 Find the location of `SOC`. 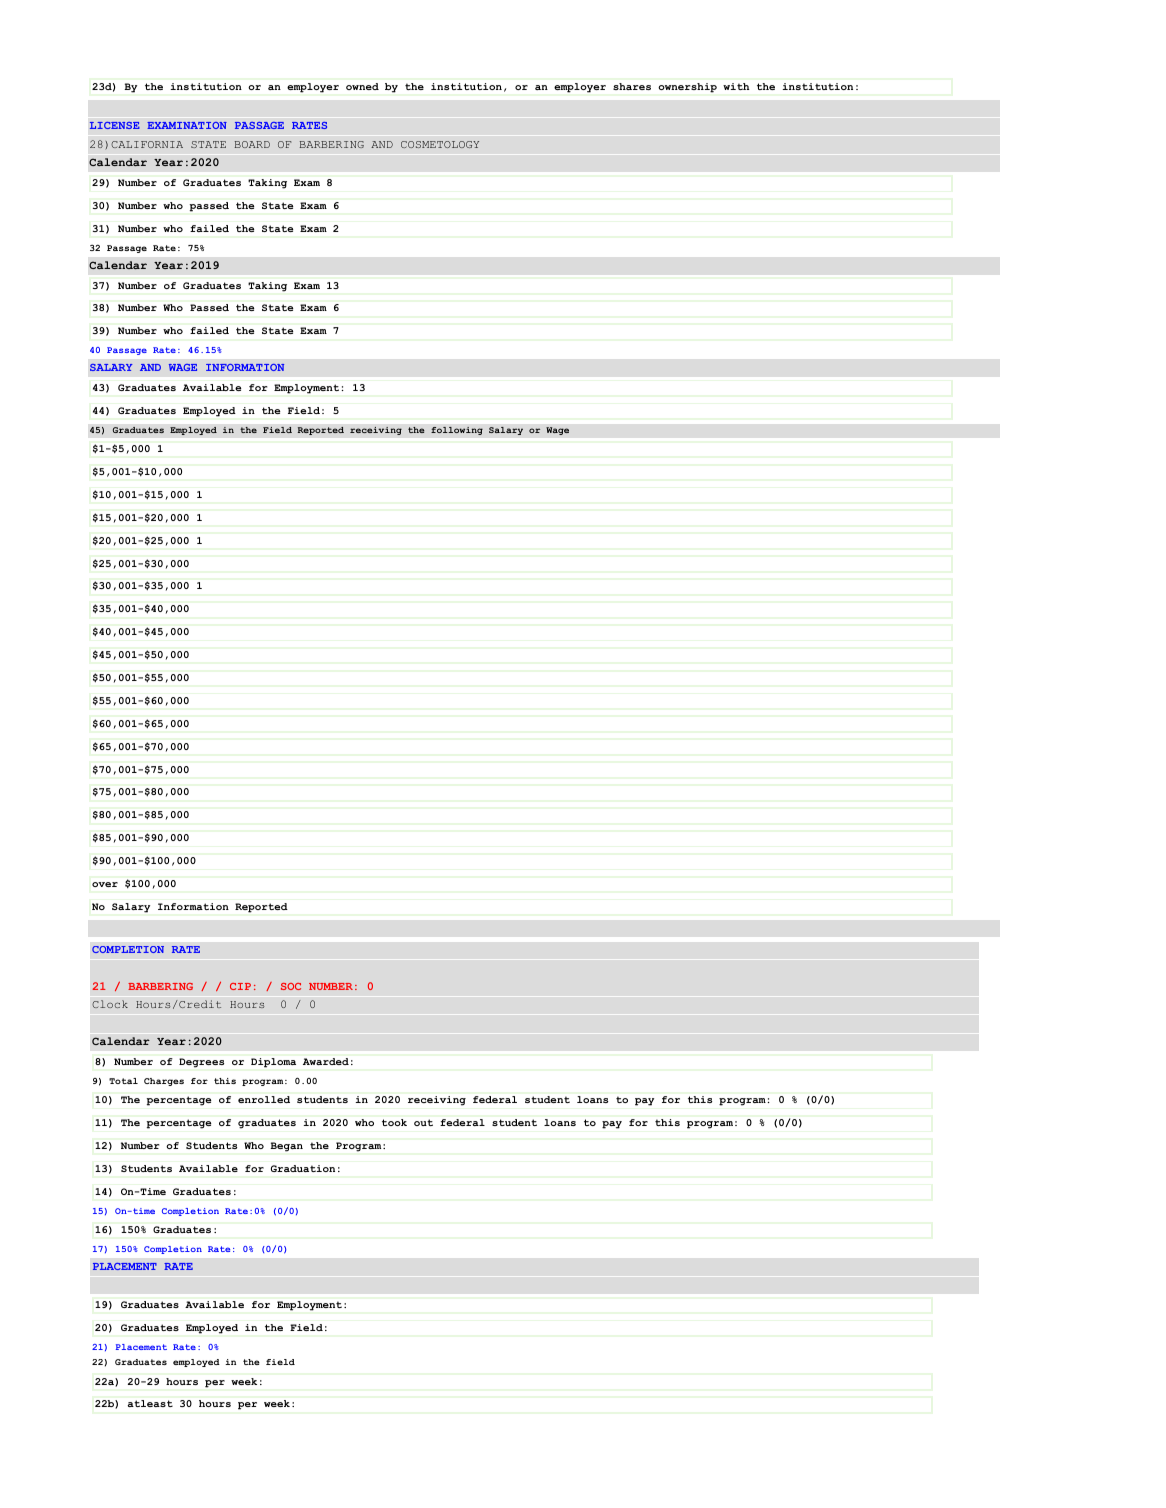

SOC is located at coordinates (291, 986).
